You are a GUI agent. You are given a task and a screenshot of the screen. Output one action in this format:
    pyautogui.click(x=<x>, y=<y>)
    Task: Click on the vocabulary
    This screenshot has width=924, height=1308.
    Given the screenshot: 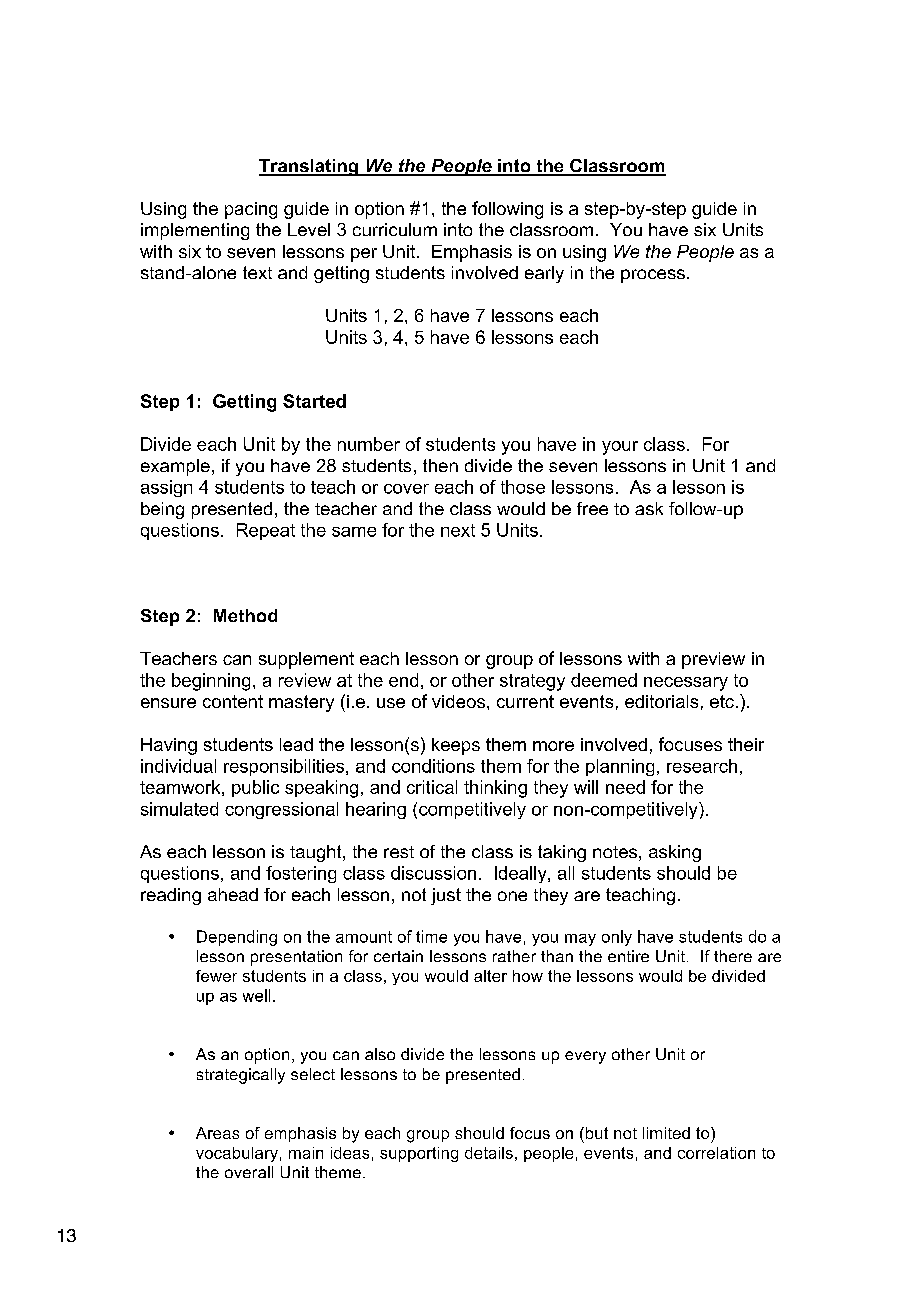 What is the action you would take?
    pyautogui.click(x=237, y=1154)
